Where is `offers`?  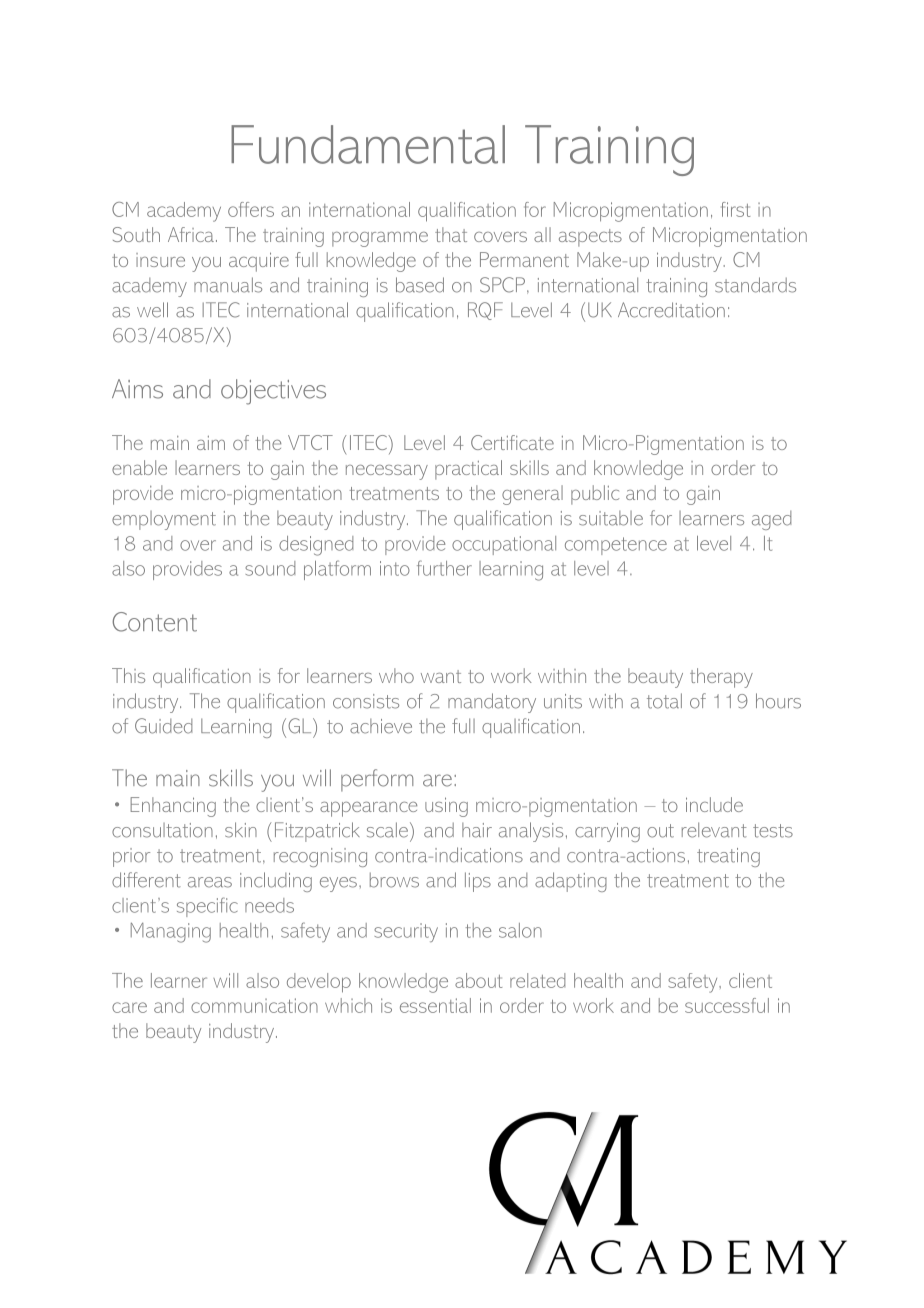 offers is located at coordinates (251, 209).
